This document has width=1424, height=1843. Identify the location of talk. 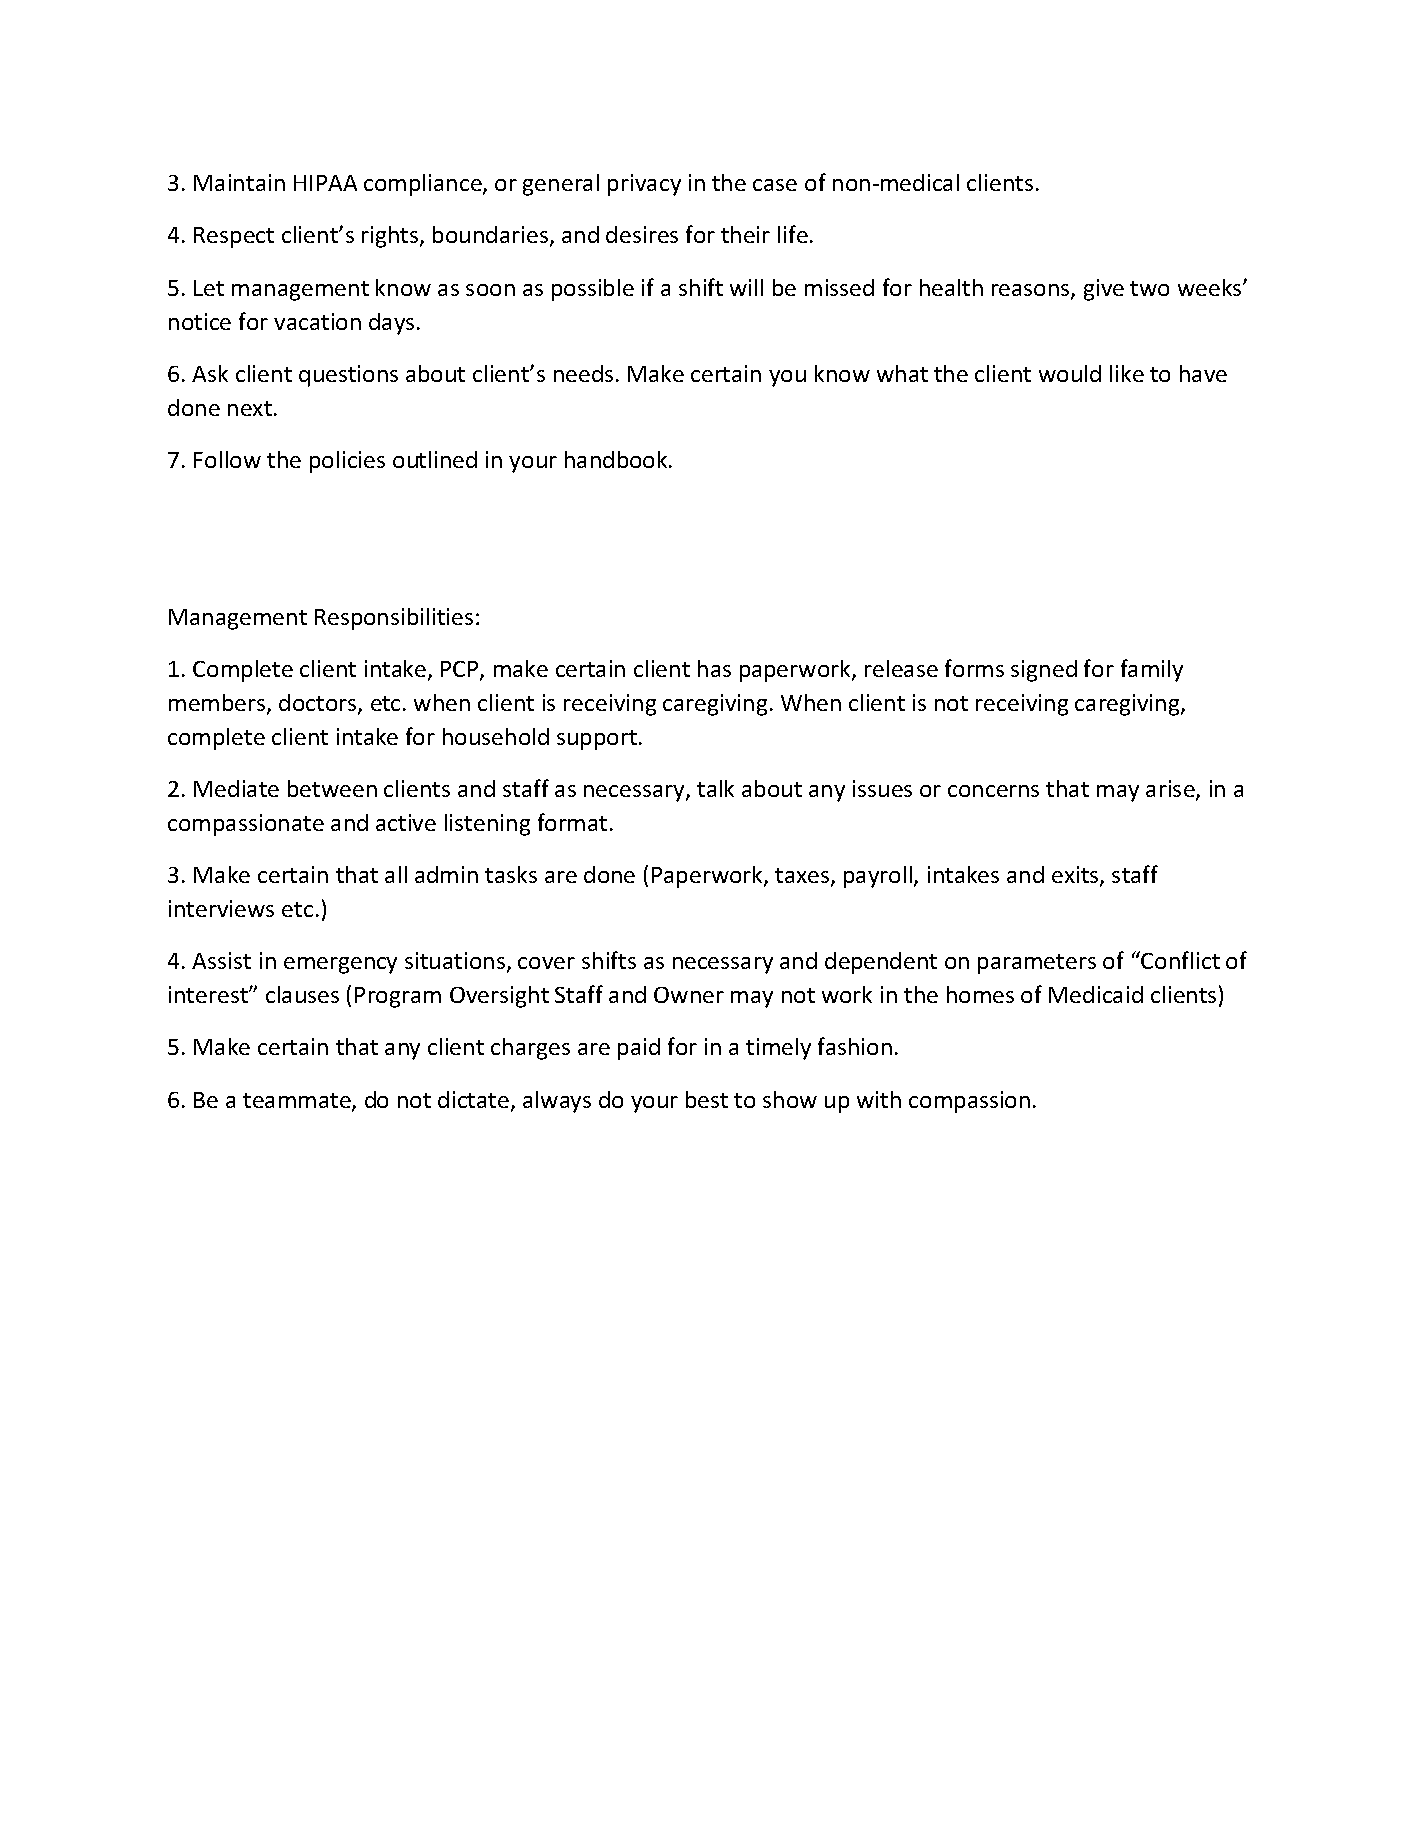
(715, 788).
